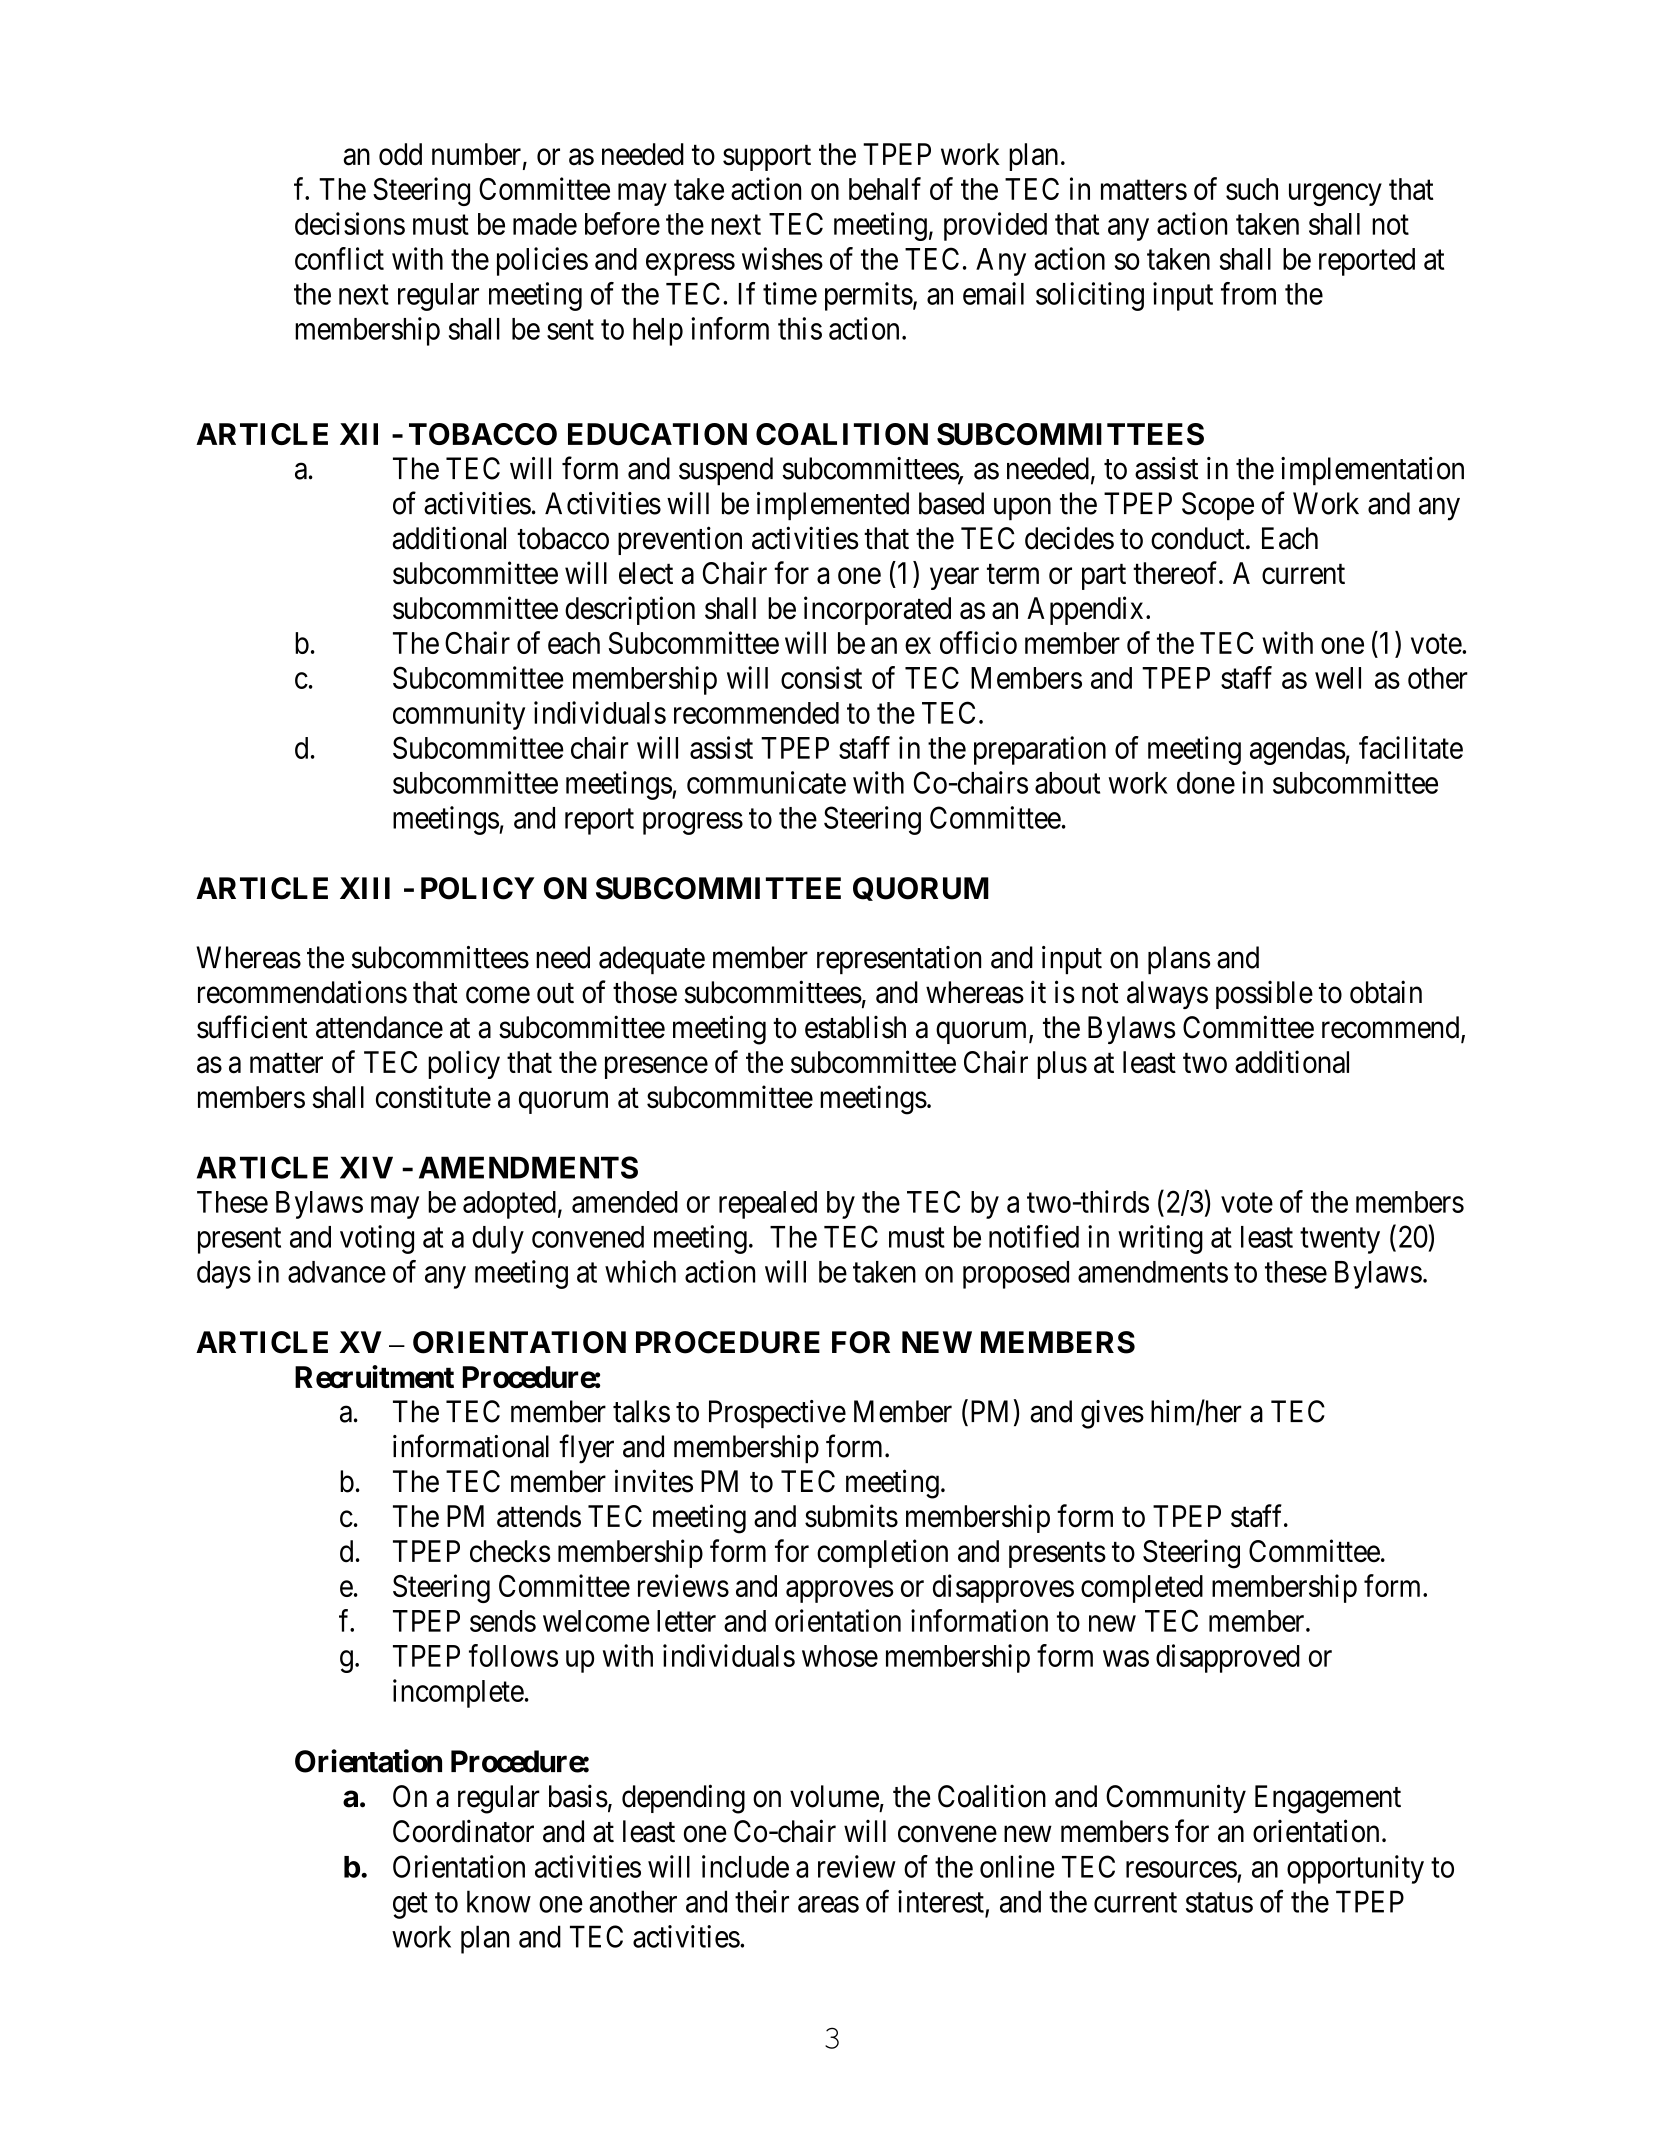 The height and width of the screenshot is (2154, 1664). I want to click on get, so click(410, 1906).
